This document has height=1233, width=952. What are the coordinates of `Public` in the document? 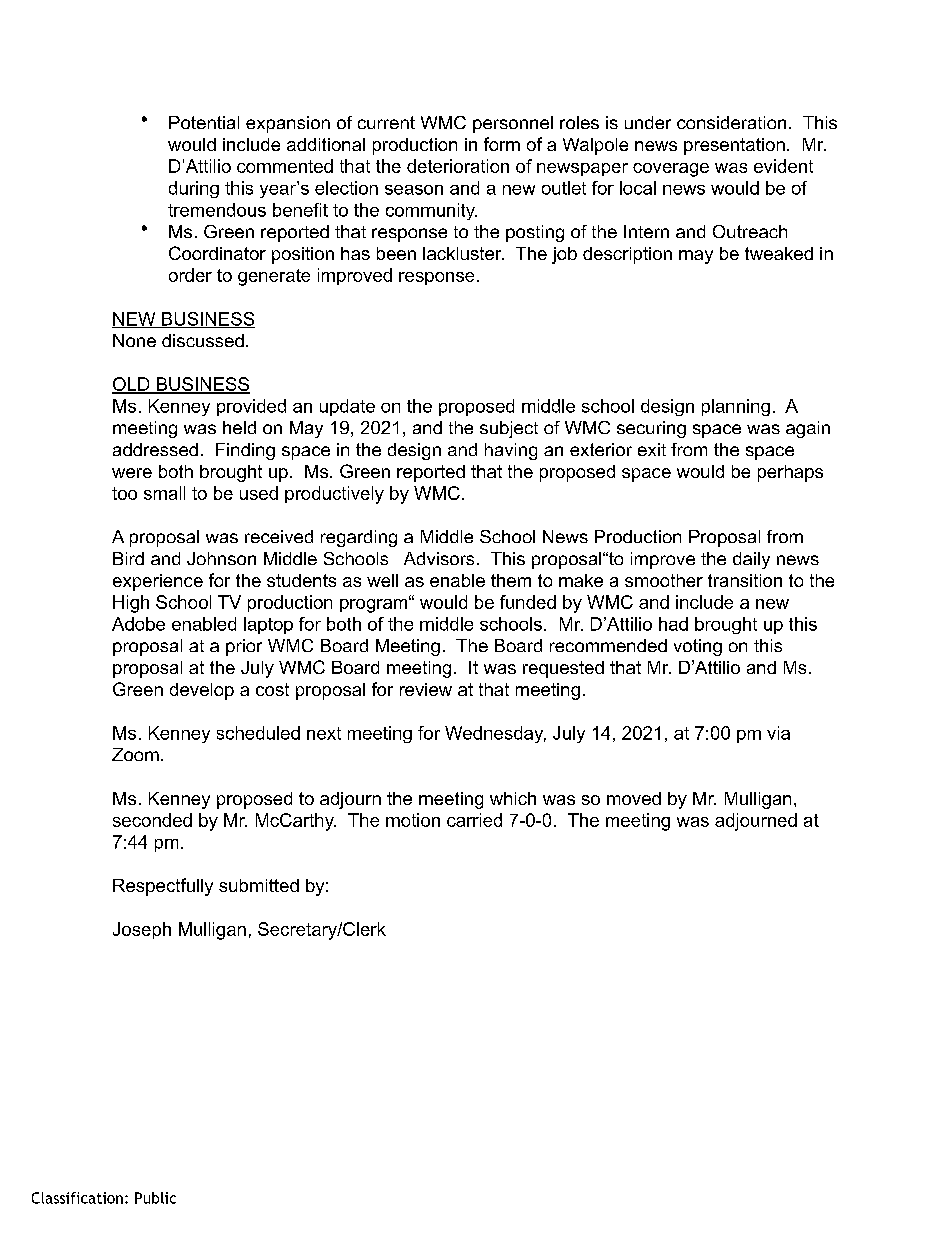 It's located at (155, 1198).
